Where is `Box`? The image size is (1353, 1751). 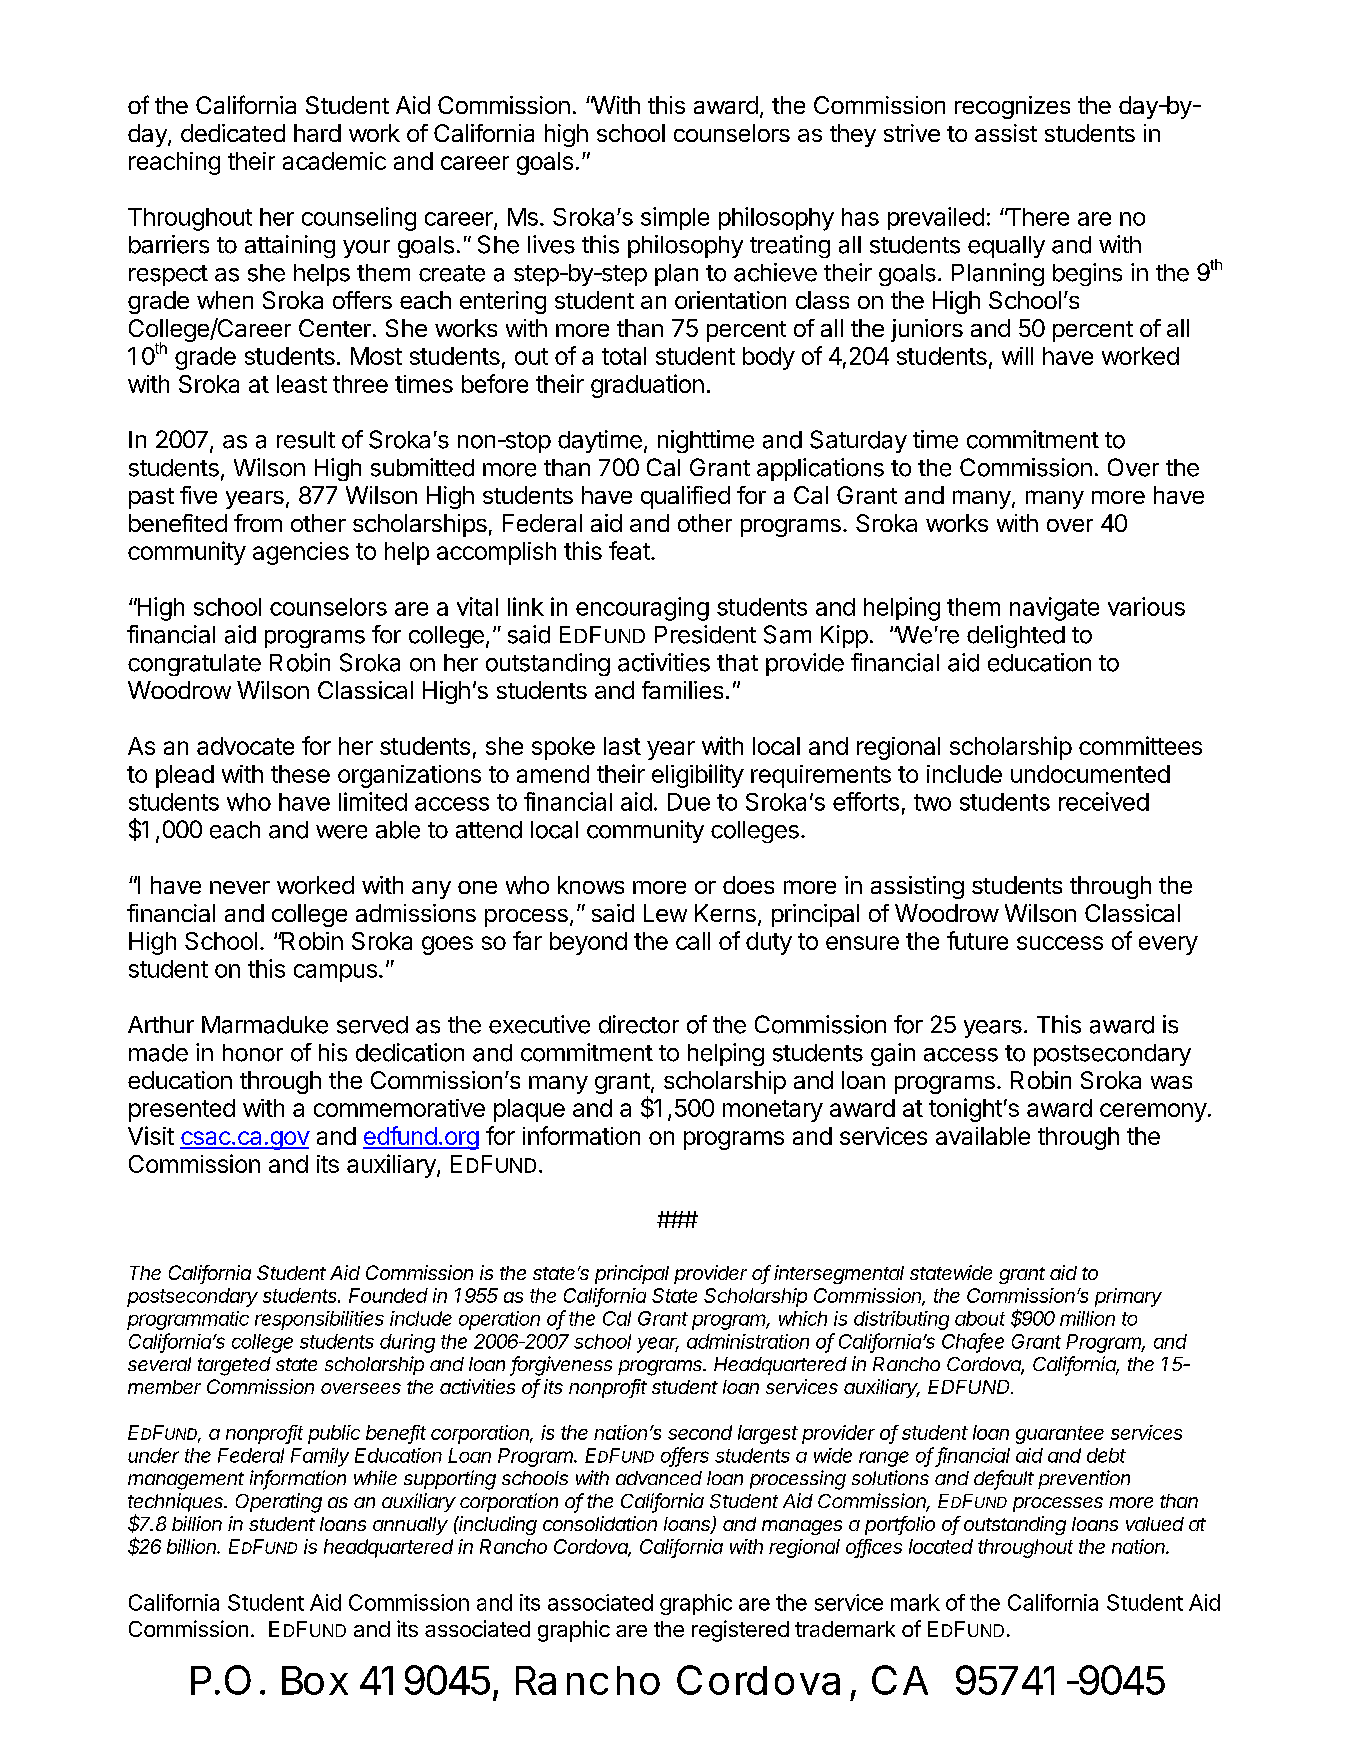
Box is located at coordinates (315, 1680).
